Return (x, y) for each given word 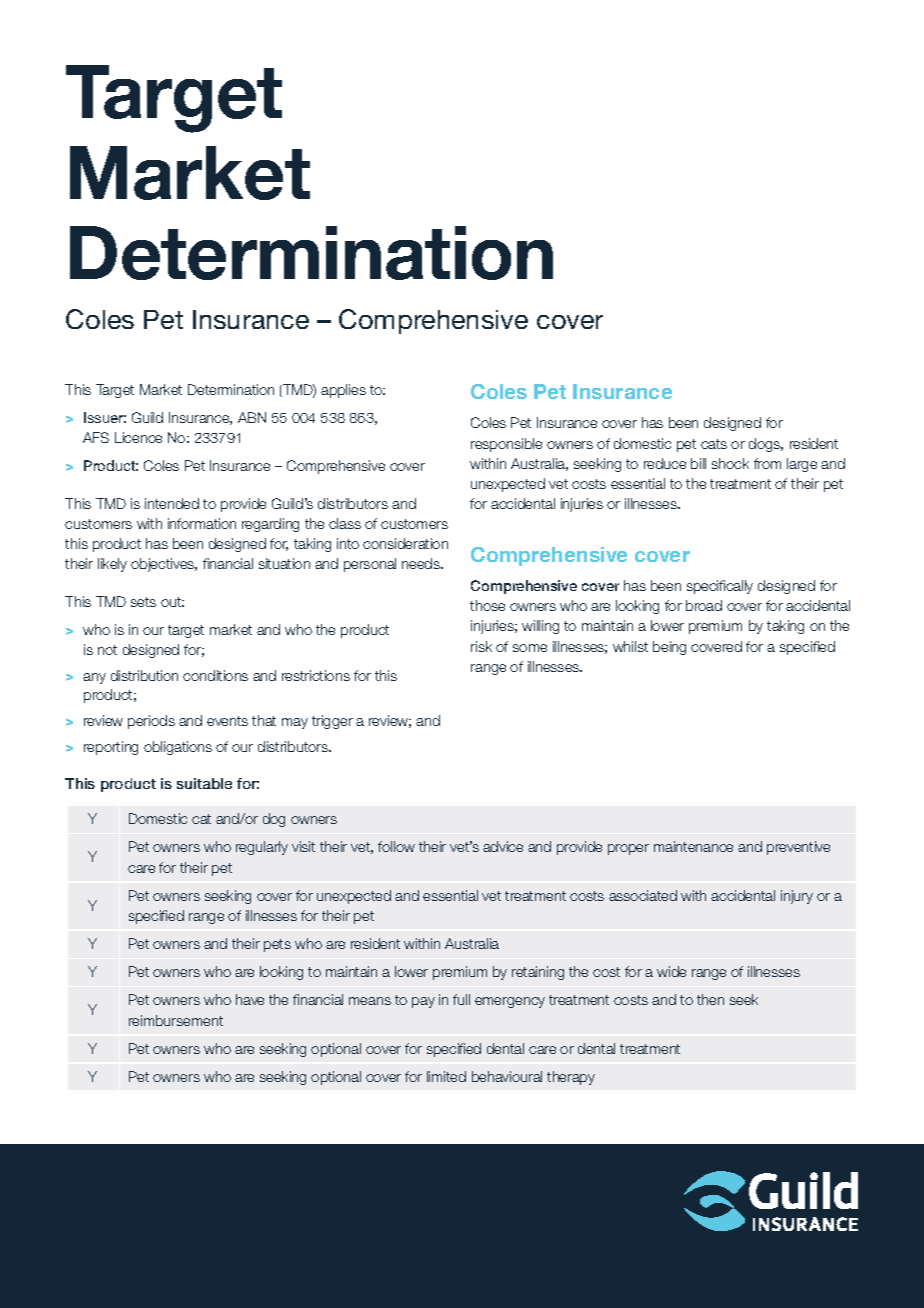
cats (714, 444)
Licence (138, 437)
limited (446, 1076)
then (710, 999)
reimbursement (176, 1020)
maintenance (693, 846)
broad (704, 605)
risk (481, 646)
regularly (262, 848)
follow (396, 846)
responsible (506, 445)
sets (143, 602)
